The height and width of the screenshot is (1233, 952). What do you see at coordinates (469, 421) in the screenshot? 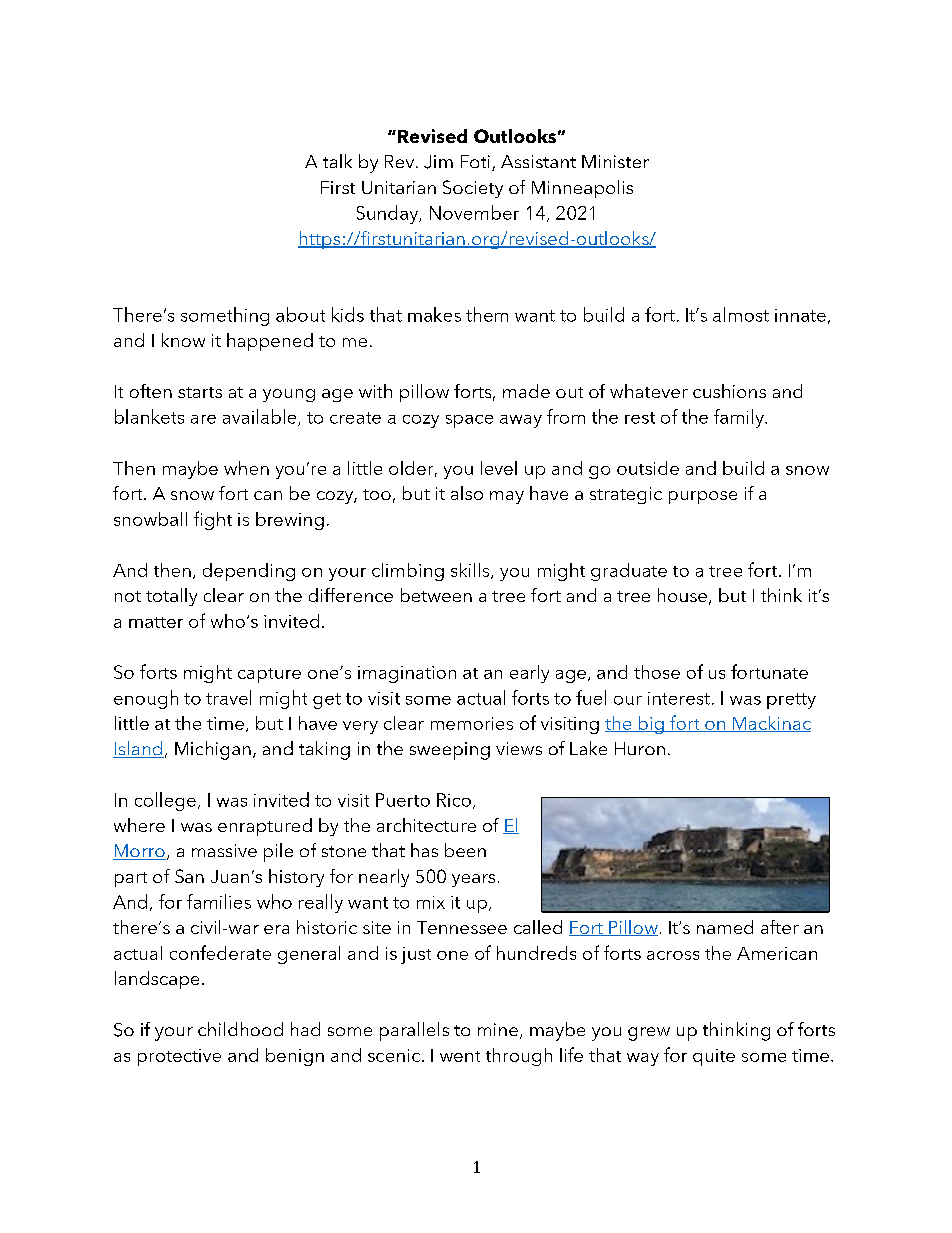
I see `space` at bounding box center [469, 421].
